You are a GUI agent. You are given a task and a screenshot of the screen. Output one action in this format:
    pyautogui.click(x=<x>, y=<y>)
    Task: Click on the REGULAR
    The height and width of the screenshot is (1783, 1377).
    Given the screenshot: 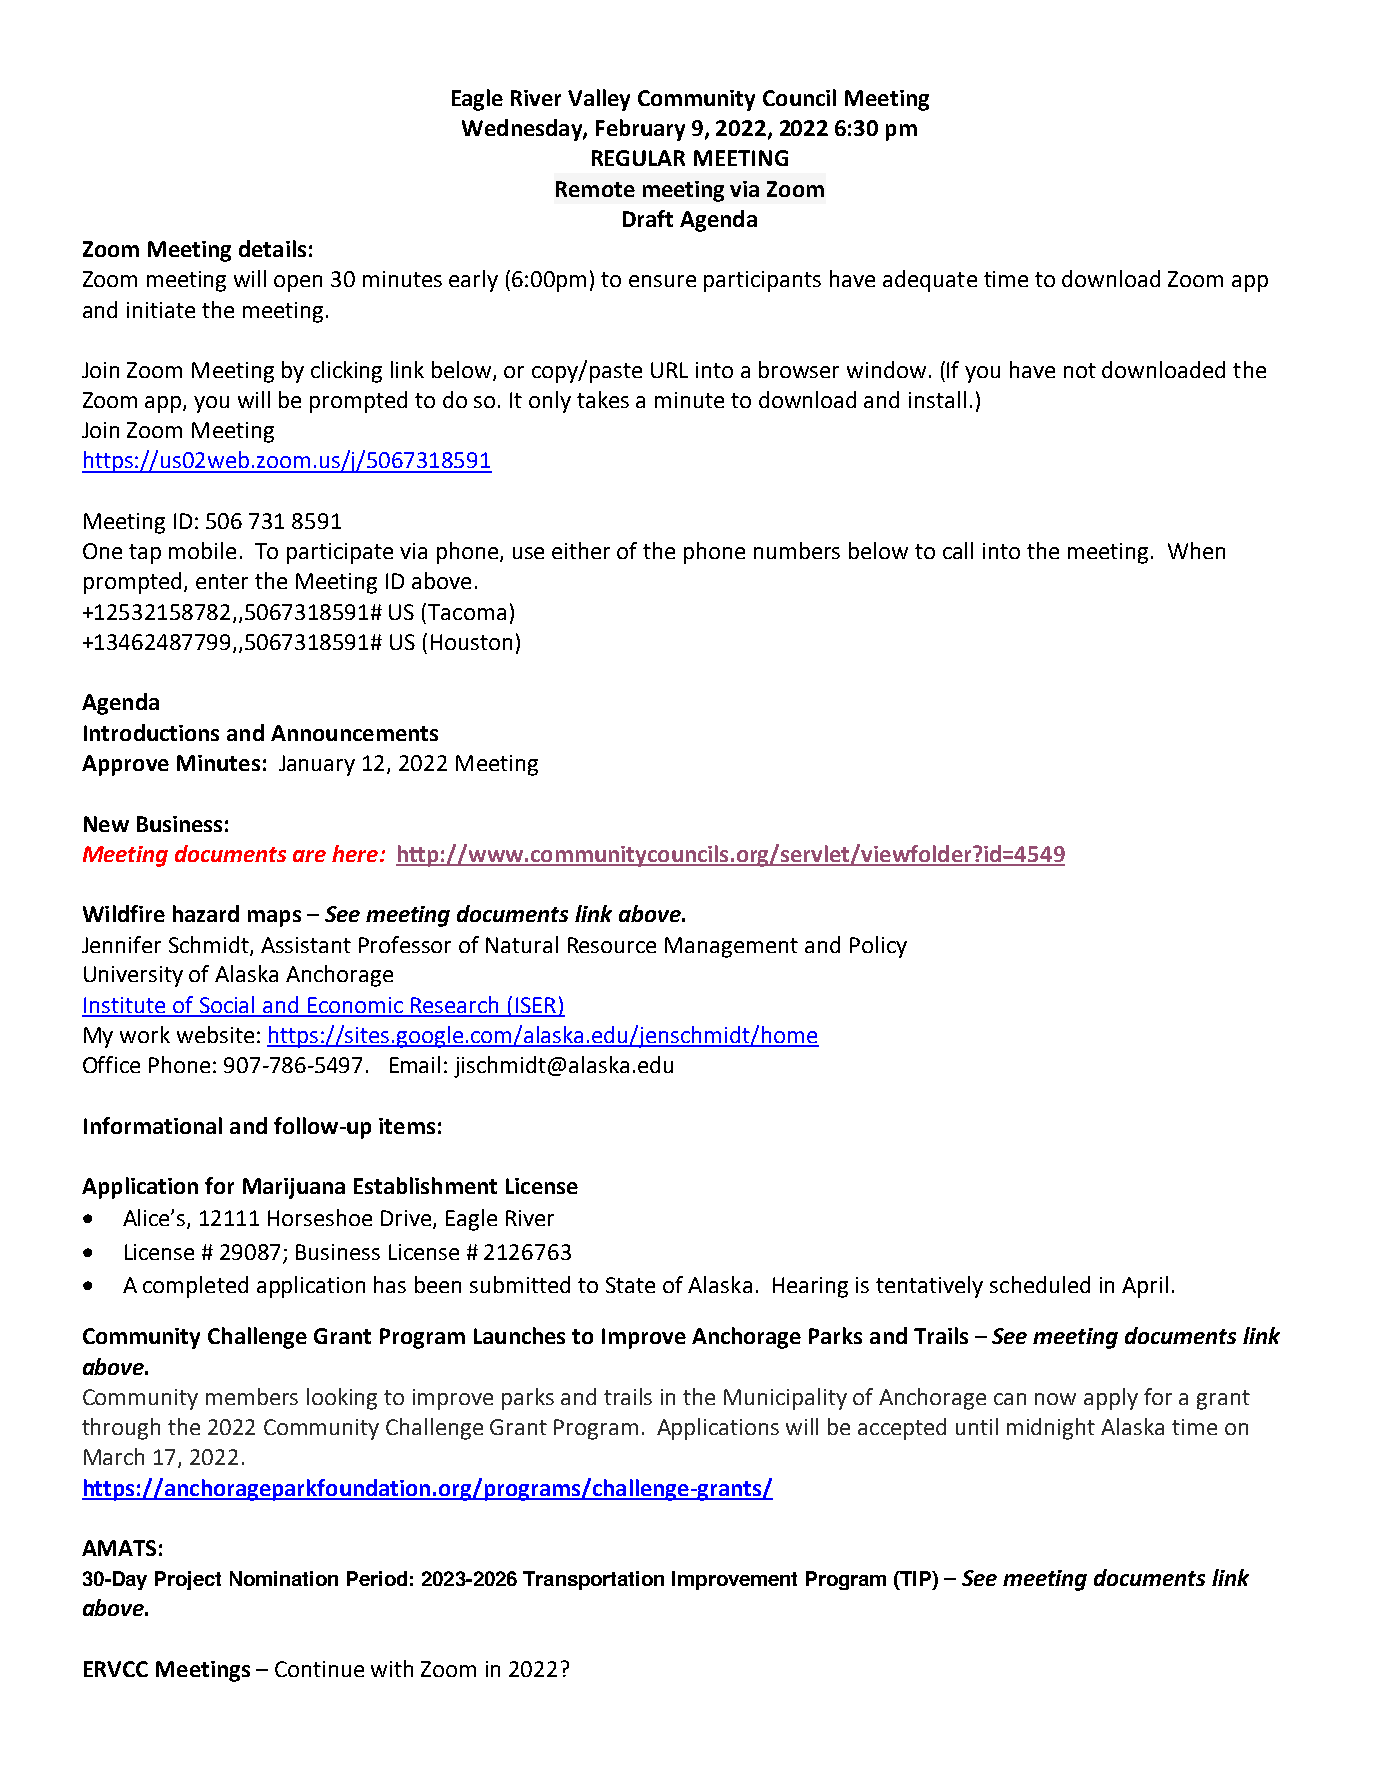 What is the action you would take?
    pyautogui.click(x=638, y=158)
